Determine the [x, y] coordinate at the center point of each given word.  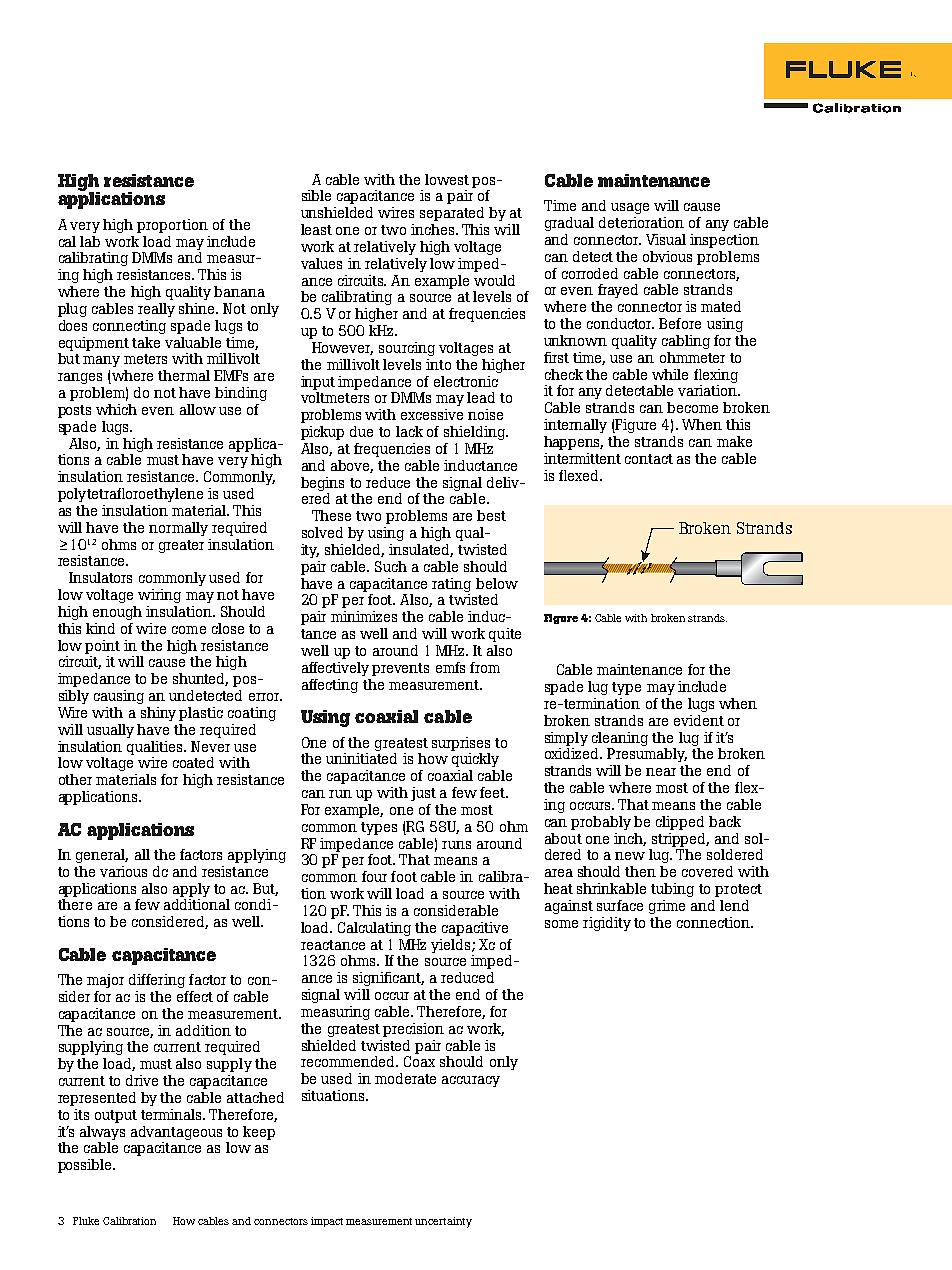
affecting [330, 686]
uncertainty [443, 1222]
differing [157, 981]
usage [630, 208]
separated [452, 214]
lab [90, 241]
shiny [158, 714]
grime [667, 907]
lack [409, 431]
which [116, 409]
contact [649, 459]
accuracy [471, 1081]
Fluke [86, 1221]
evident [699, 720]
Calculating [374, 929]
